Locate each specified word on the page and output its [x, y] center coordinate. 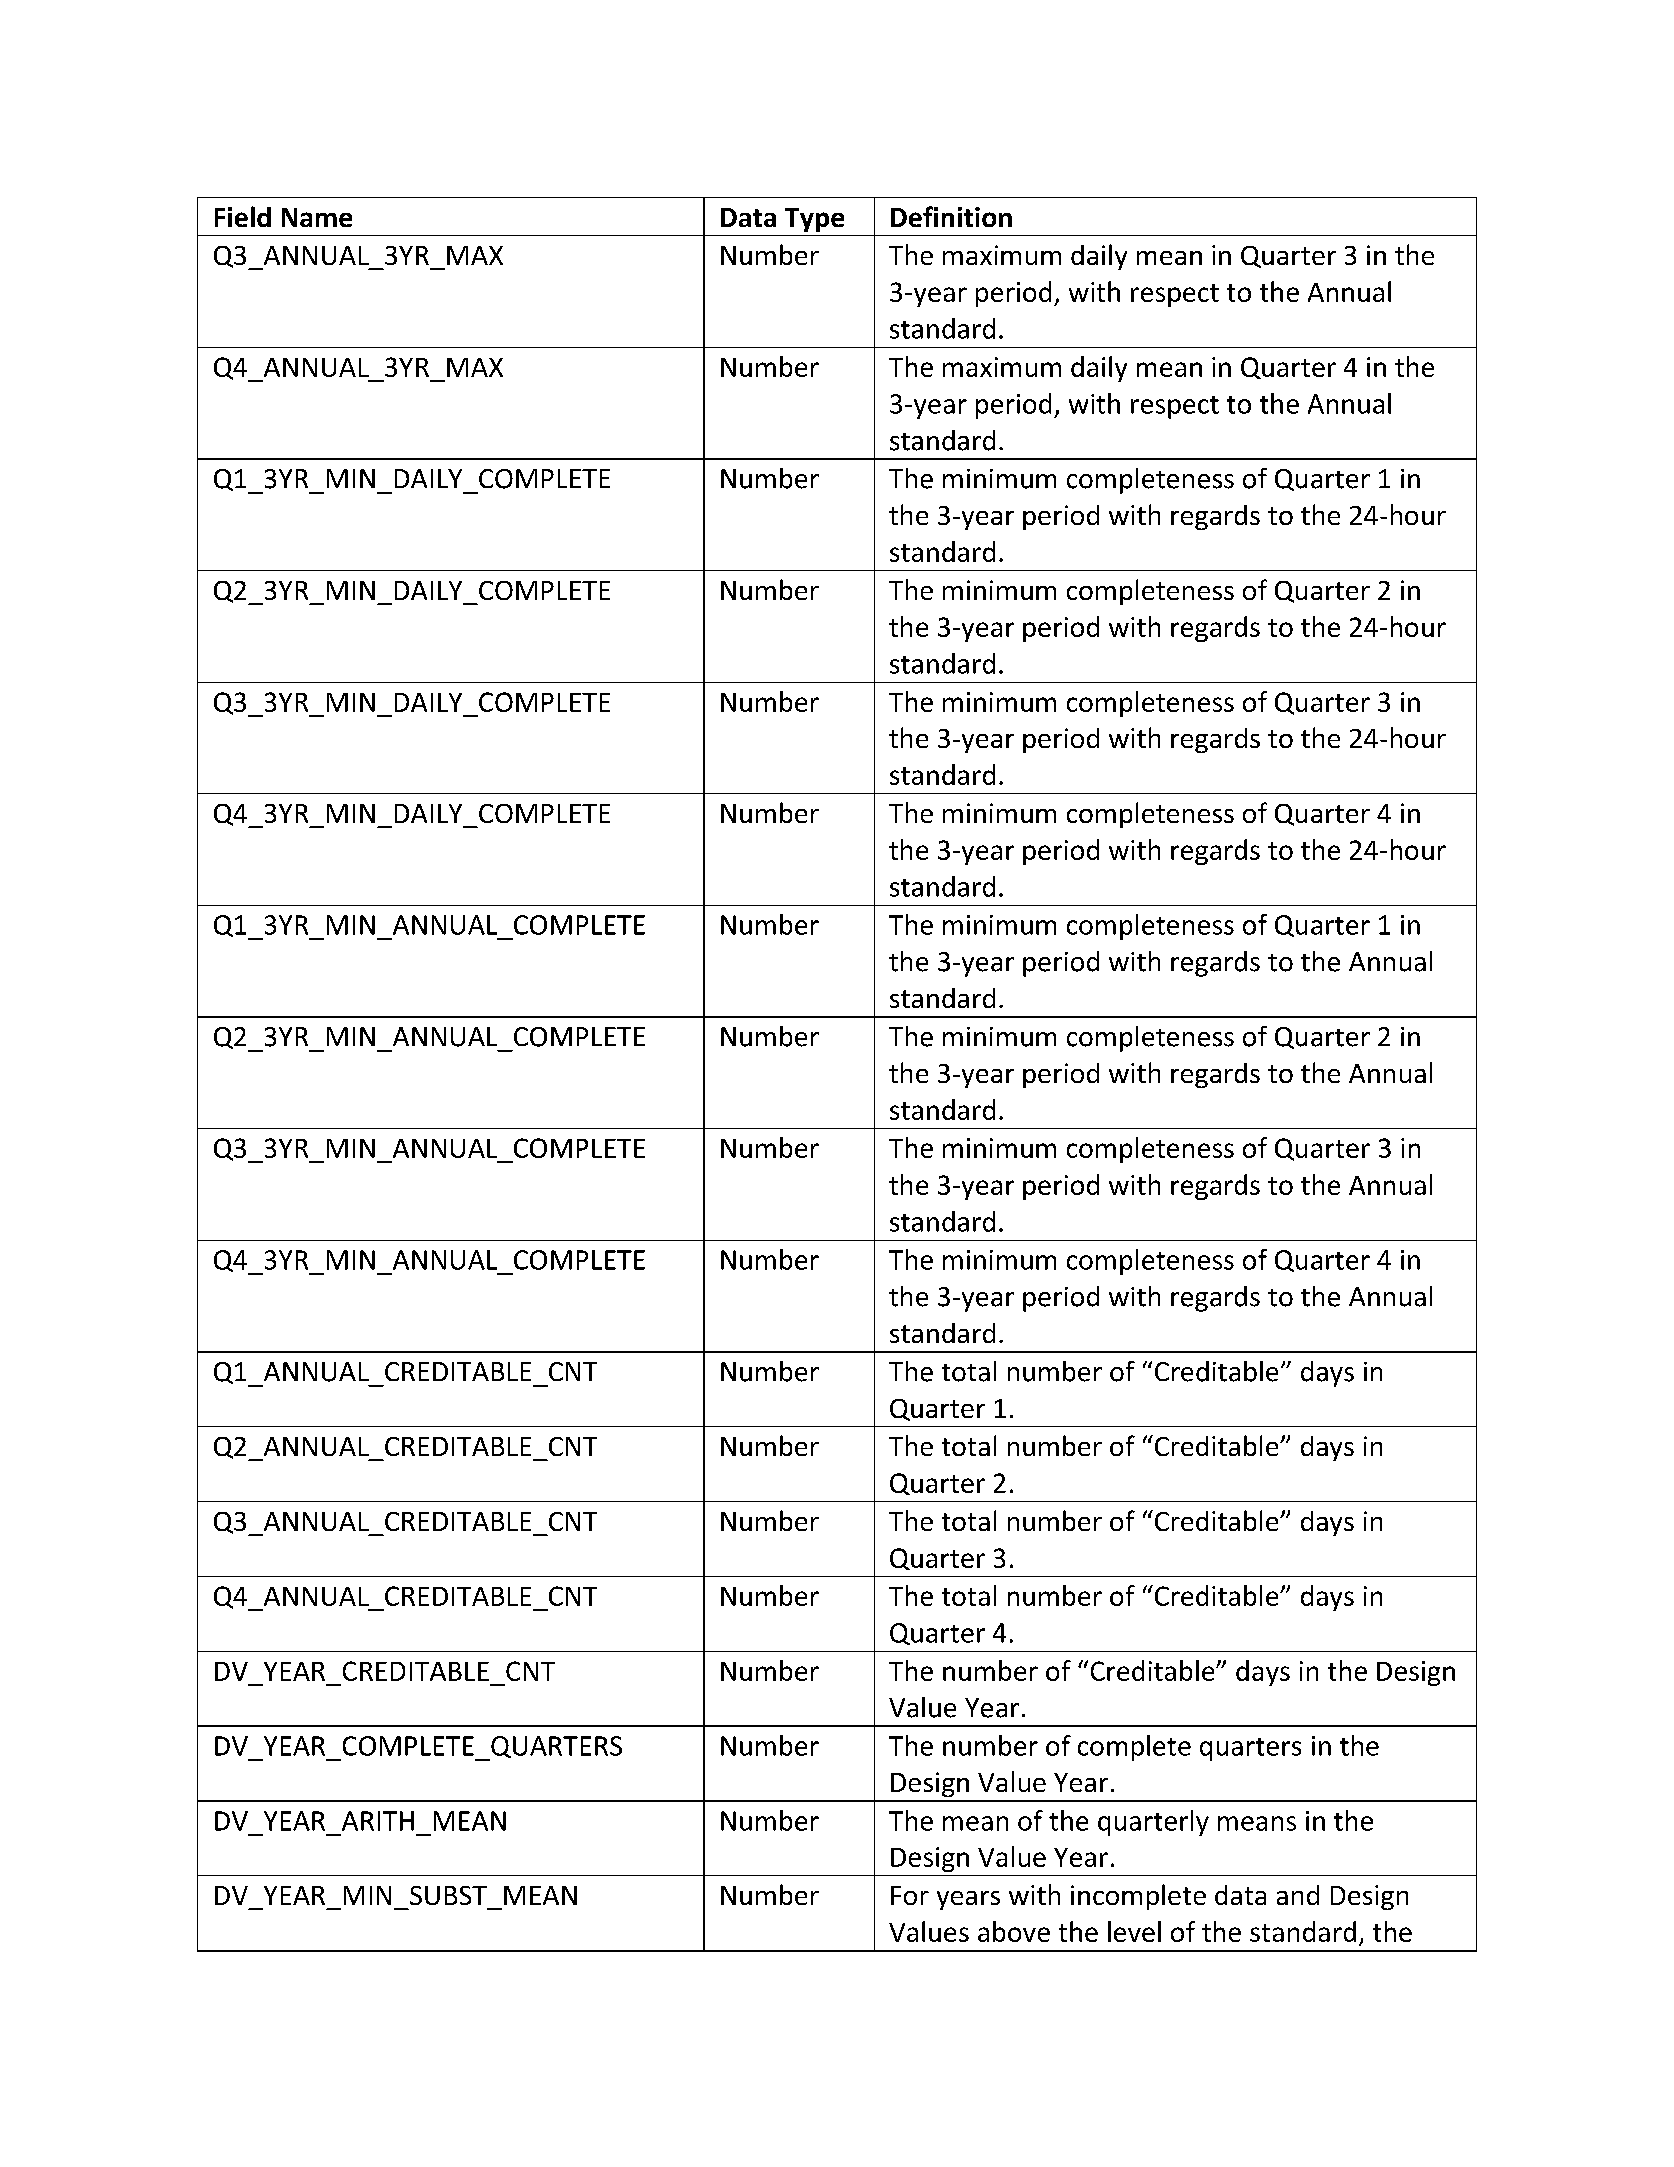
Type [814, 220]
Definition [951, 216]
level [1134, 1931]
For [910, 1895]
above [1014, 1931]
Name [317, 217]
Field [243, 216]
